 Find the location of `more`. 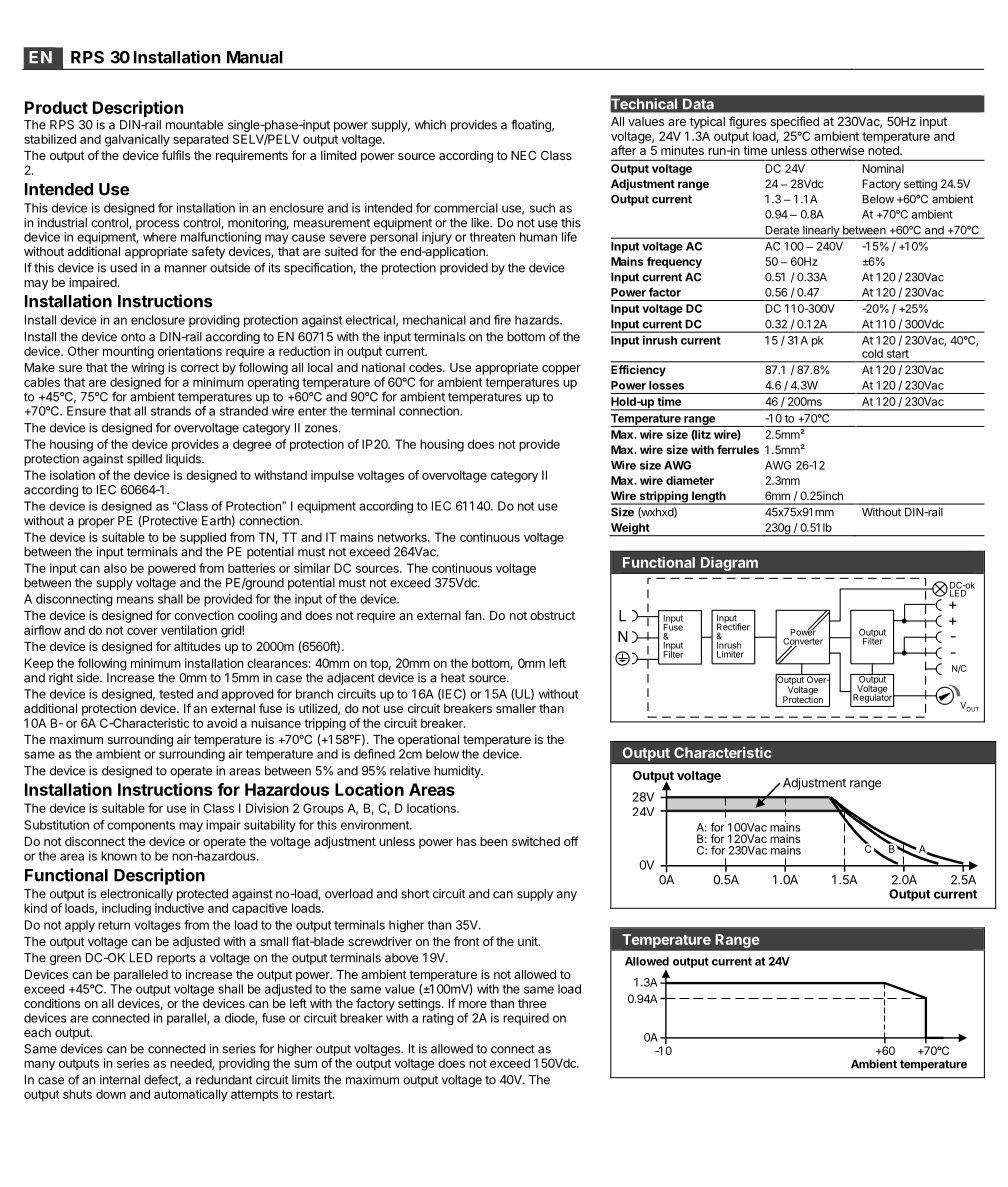

more is located at coordinates (473, 1004).
